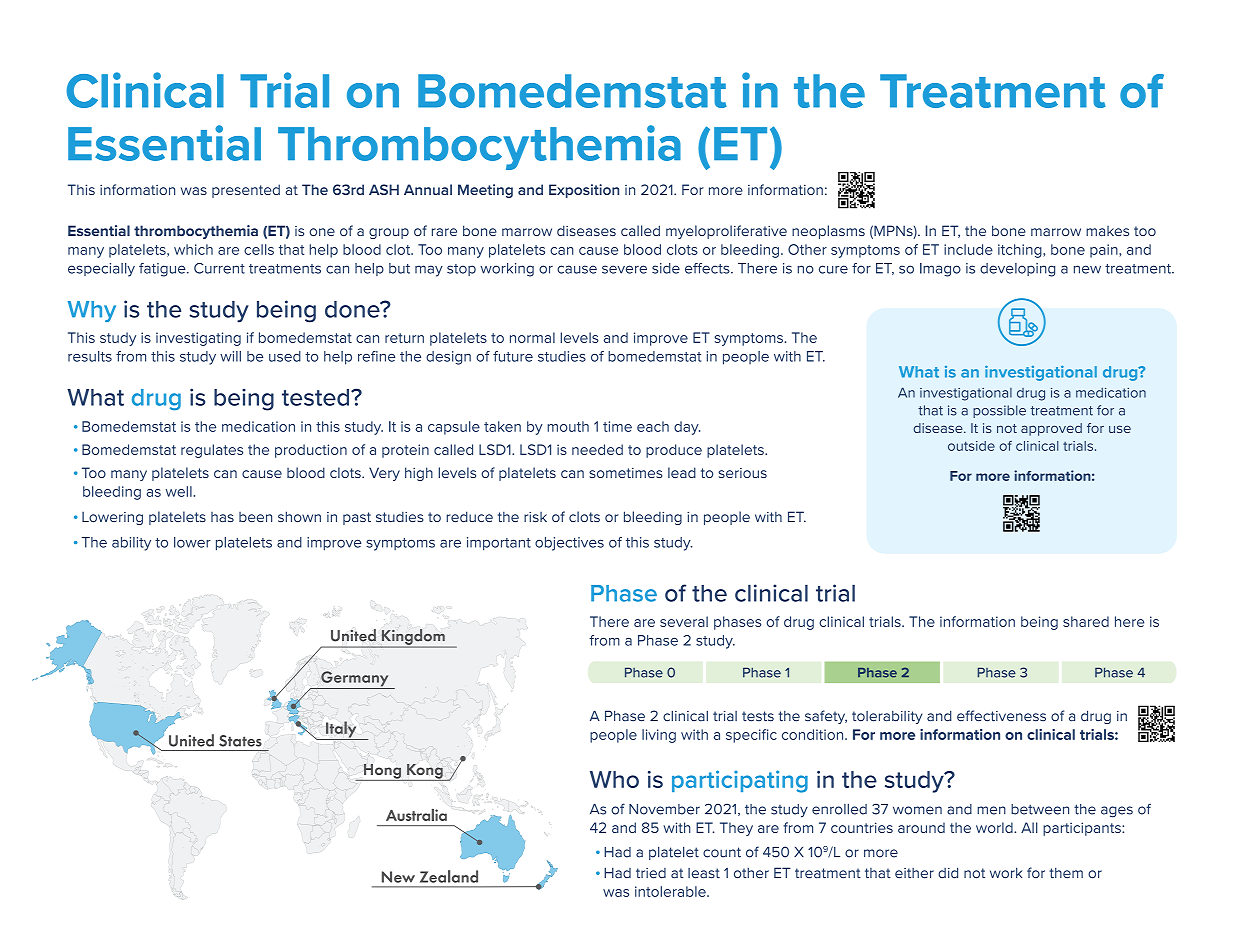 The image size is (1233, 952). Describe the element at coordinates (968, 249) in the screenshot. I see `include` at that location.
